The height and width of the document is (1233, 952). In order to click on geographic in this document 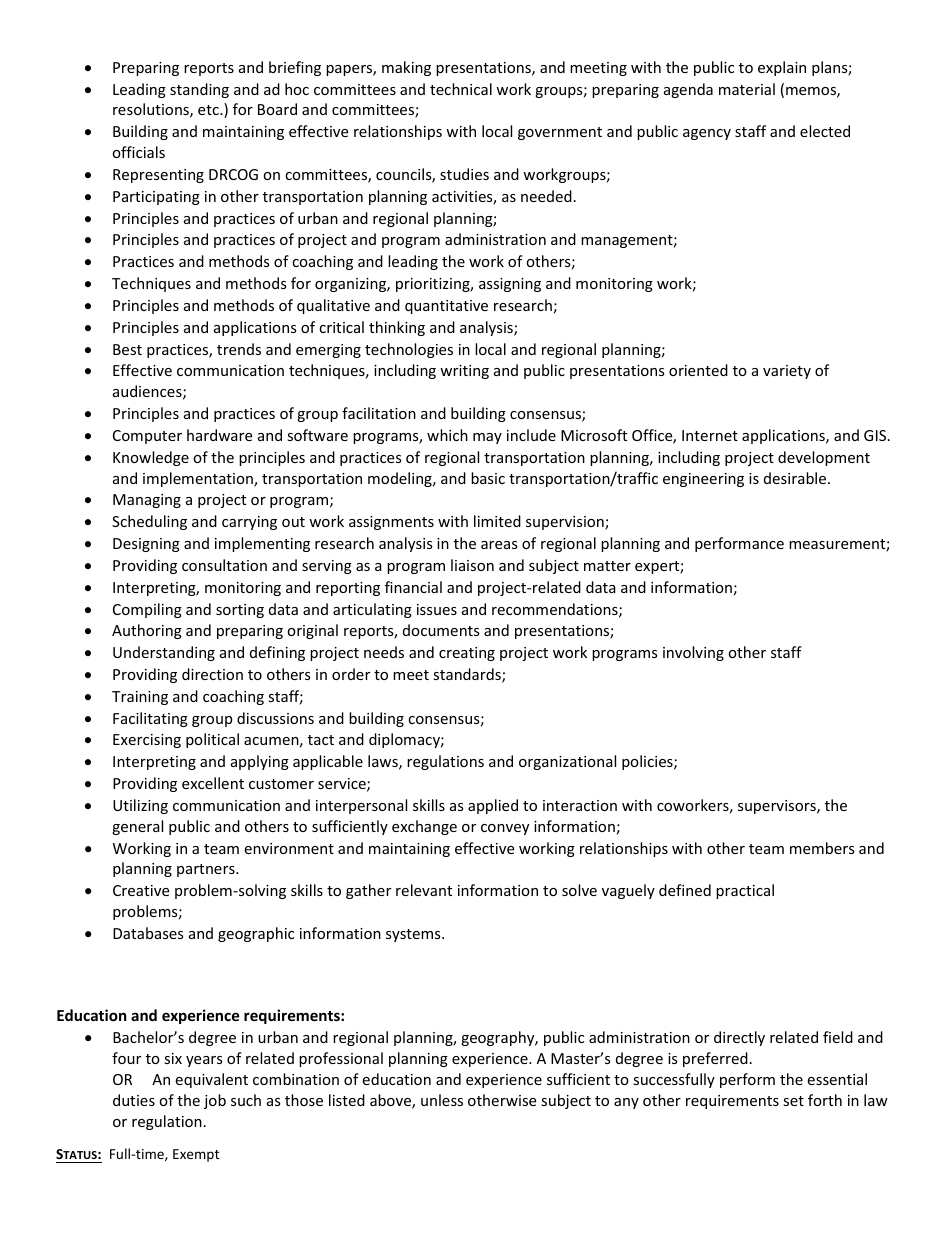, I will do `click(256, 934)`.
